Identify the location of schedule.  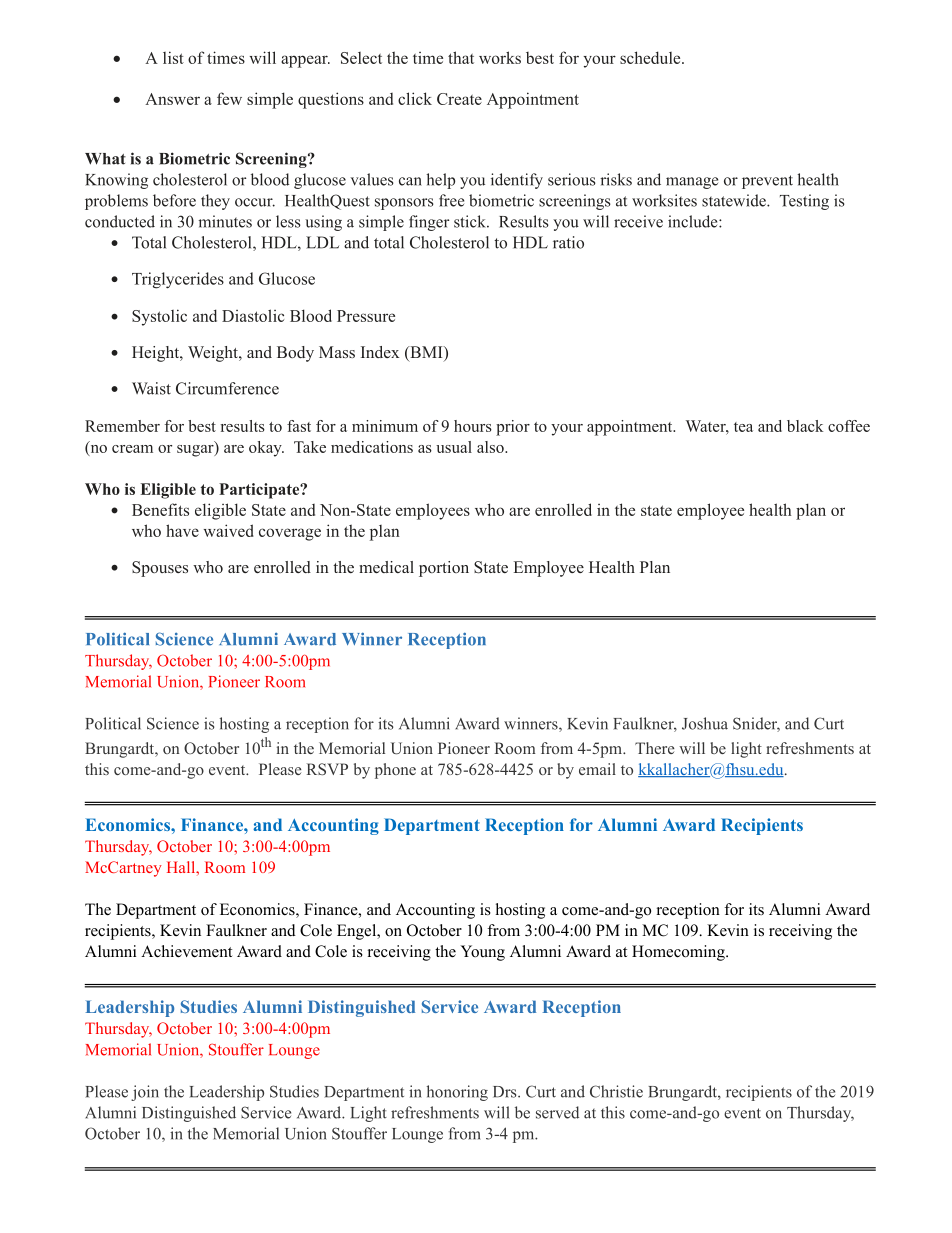
(651, 57).
